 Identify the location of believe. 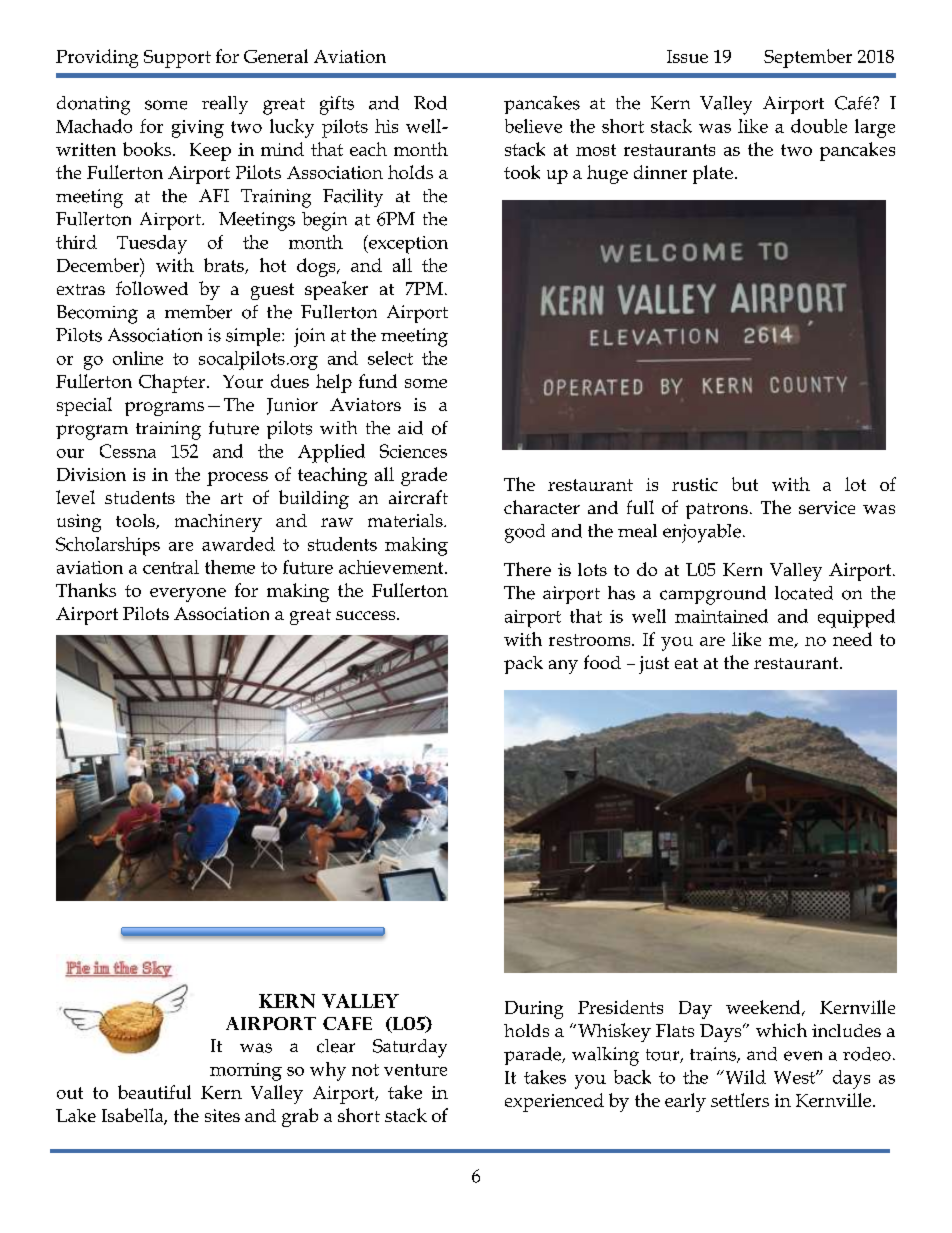
(533, 126).
